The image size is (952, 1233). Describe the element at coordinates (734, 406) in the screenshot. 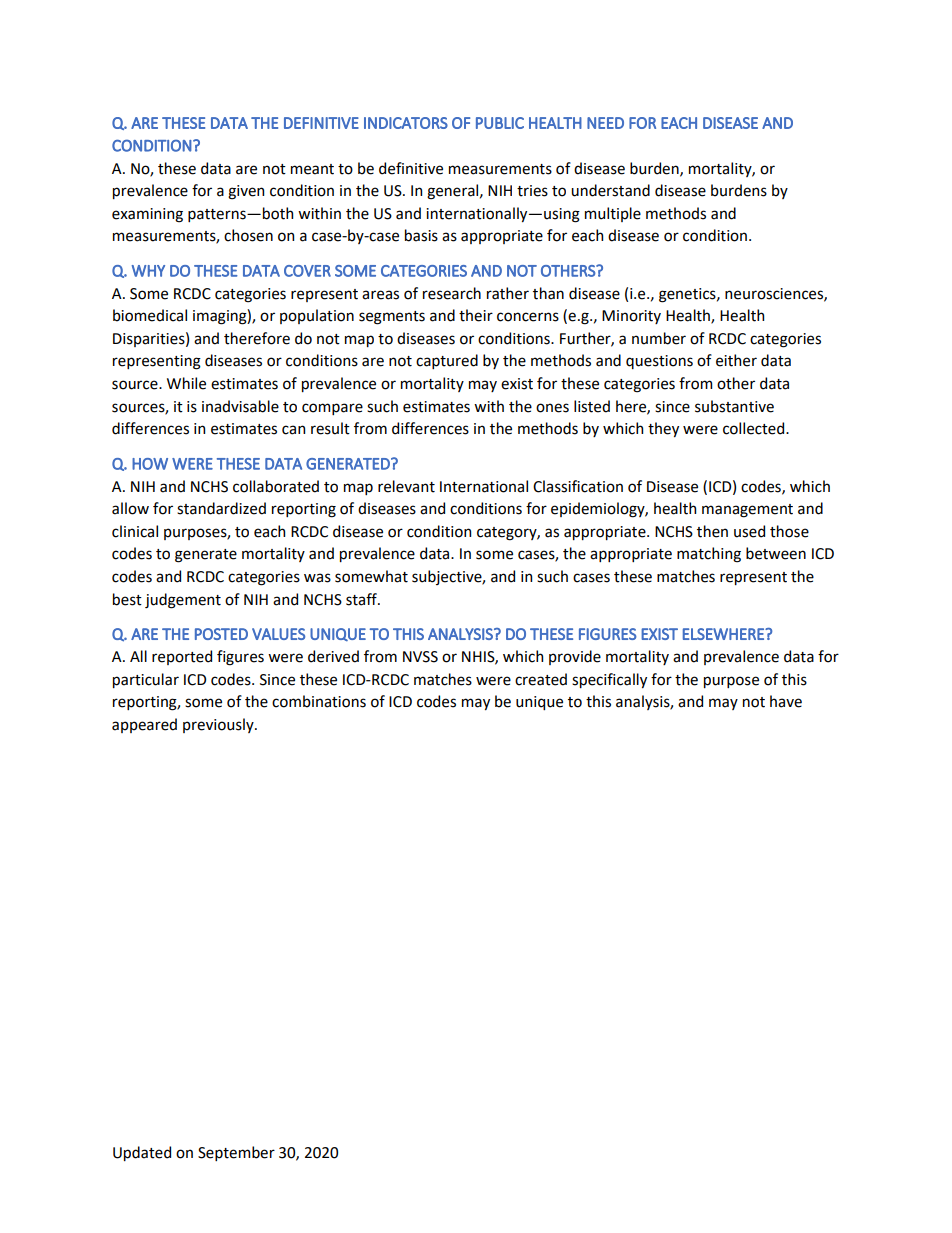

I see `substantive` at that location.
